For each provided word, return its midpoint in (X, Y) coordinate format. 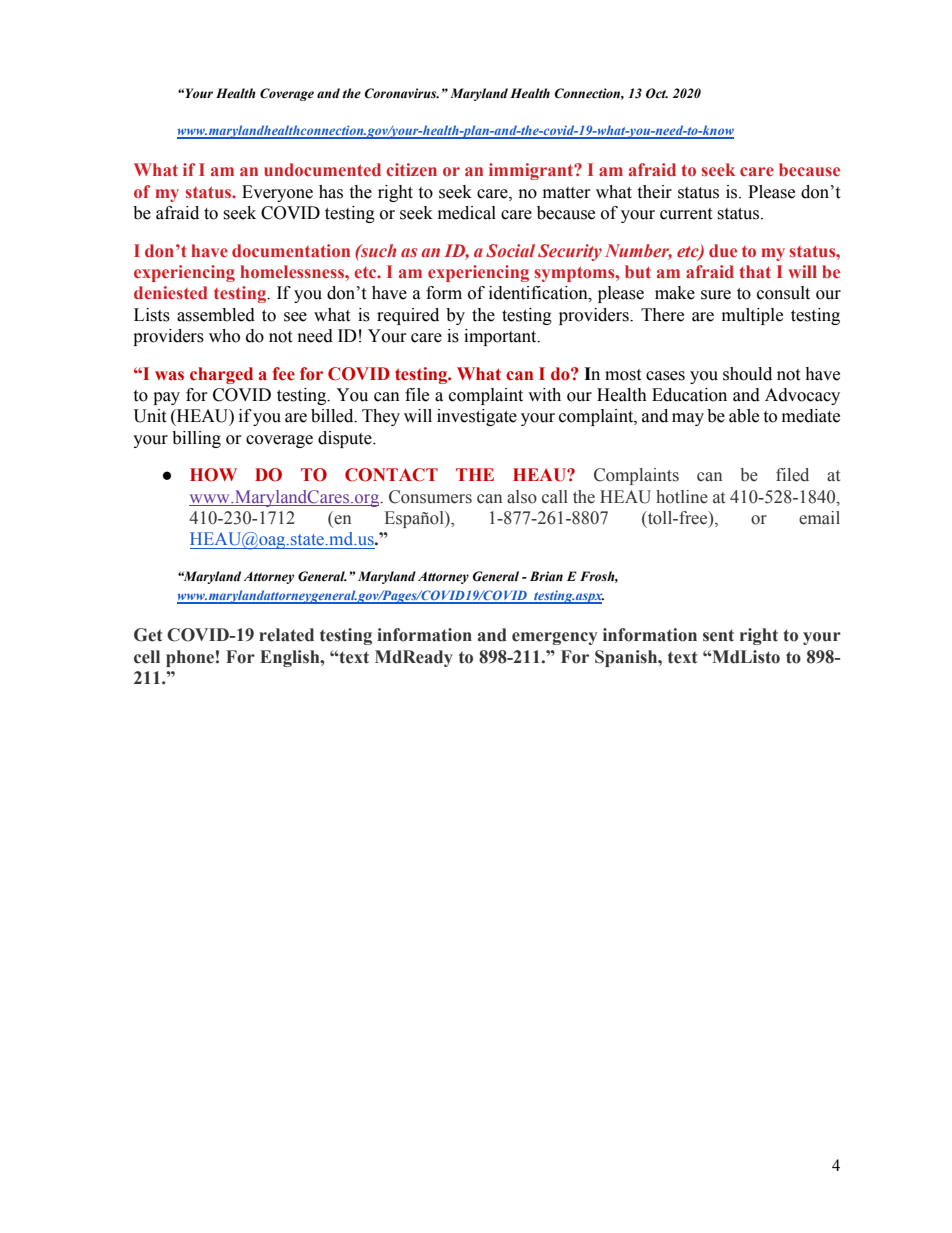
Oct (657, 93)
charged (221, 375)
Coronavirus (401, 93)
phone (190, 658)
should (747, 374)
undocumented (322, 169)
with (544, 395)
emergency (554, 638)
